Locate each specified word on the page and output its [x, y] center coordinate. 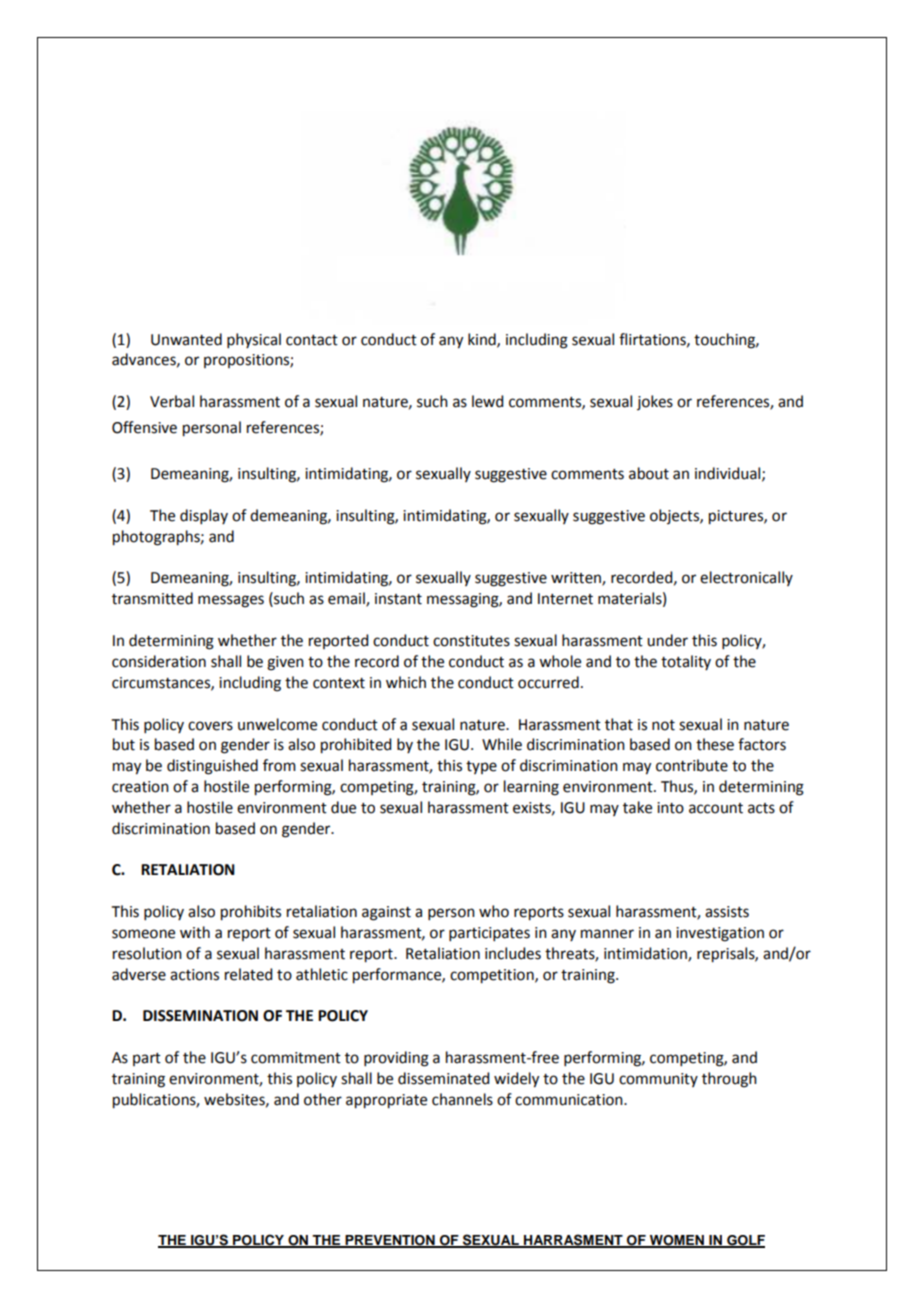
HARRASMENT [573, 1241]
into [670, 808]
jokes [655, 402]
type [481, 767]
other [323, 1099]
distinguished [212, 767]
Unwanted [186, 339]
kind [483, 340]
